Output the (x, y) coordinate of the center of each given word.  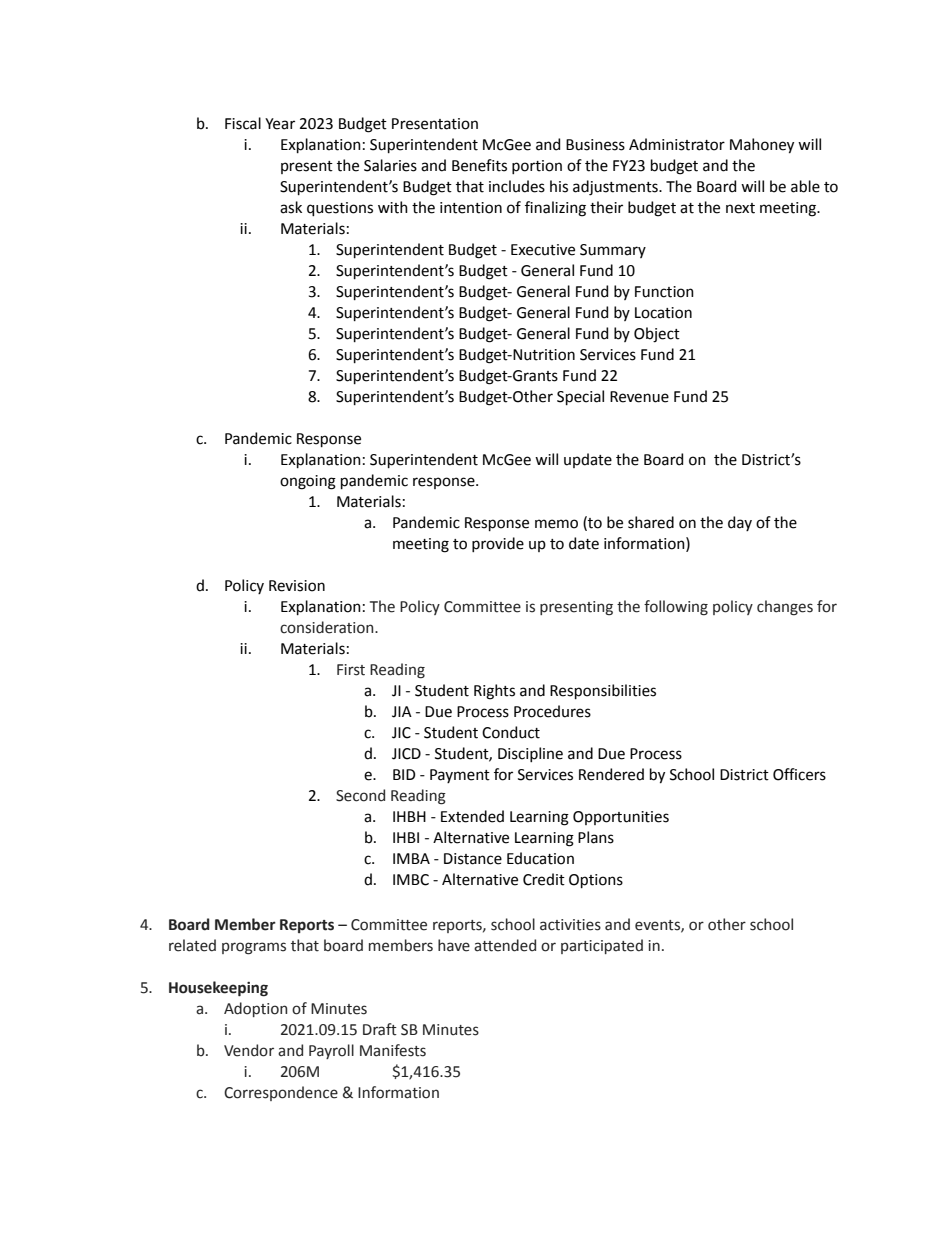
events (658, 926)
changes (785, 608)
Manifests (393, 1050)
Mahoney (762, 146)
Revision (297, 586)
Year (280, 124)
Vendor (249, 1050)
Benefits (479, 165)
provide (498, 544)
